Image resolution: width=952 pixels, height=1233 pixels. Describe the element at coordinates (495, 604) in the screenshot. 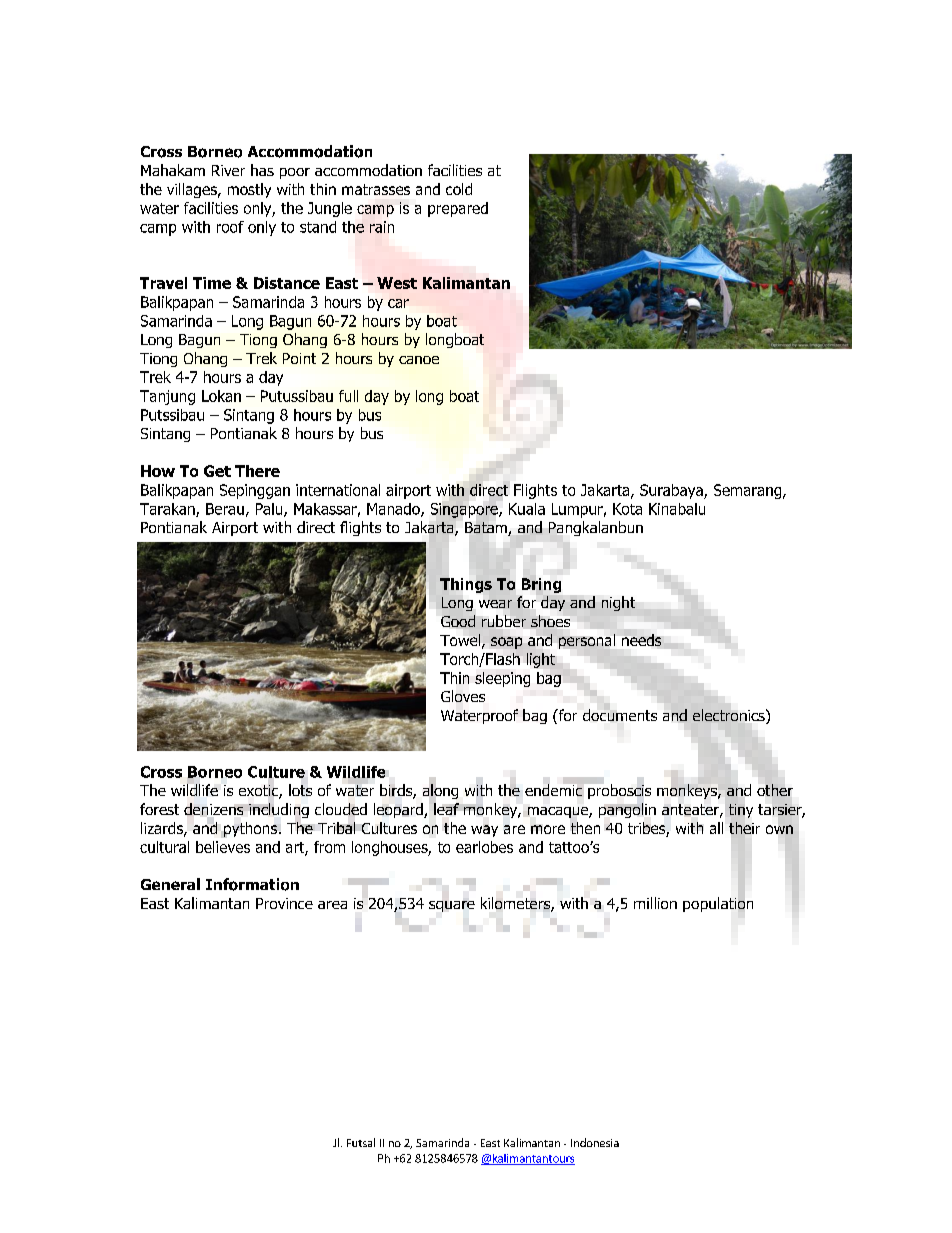

I see `wear` at that location.
